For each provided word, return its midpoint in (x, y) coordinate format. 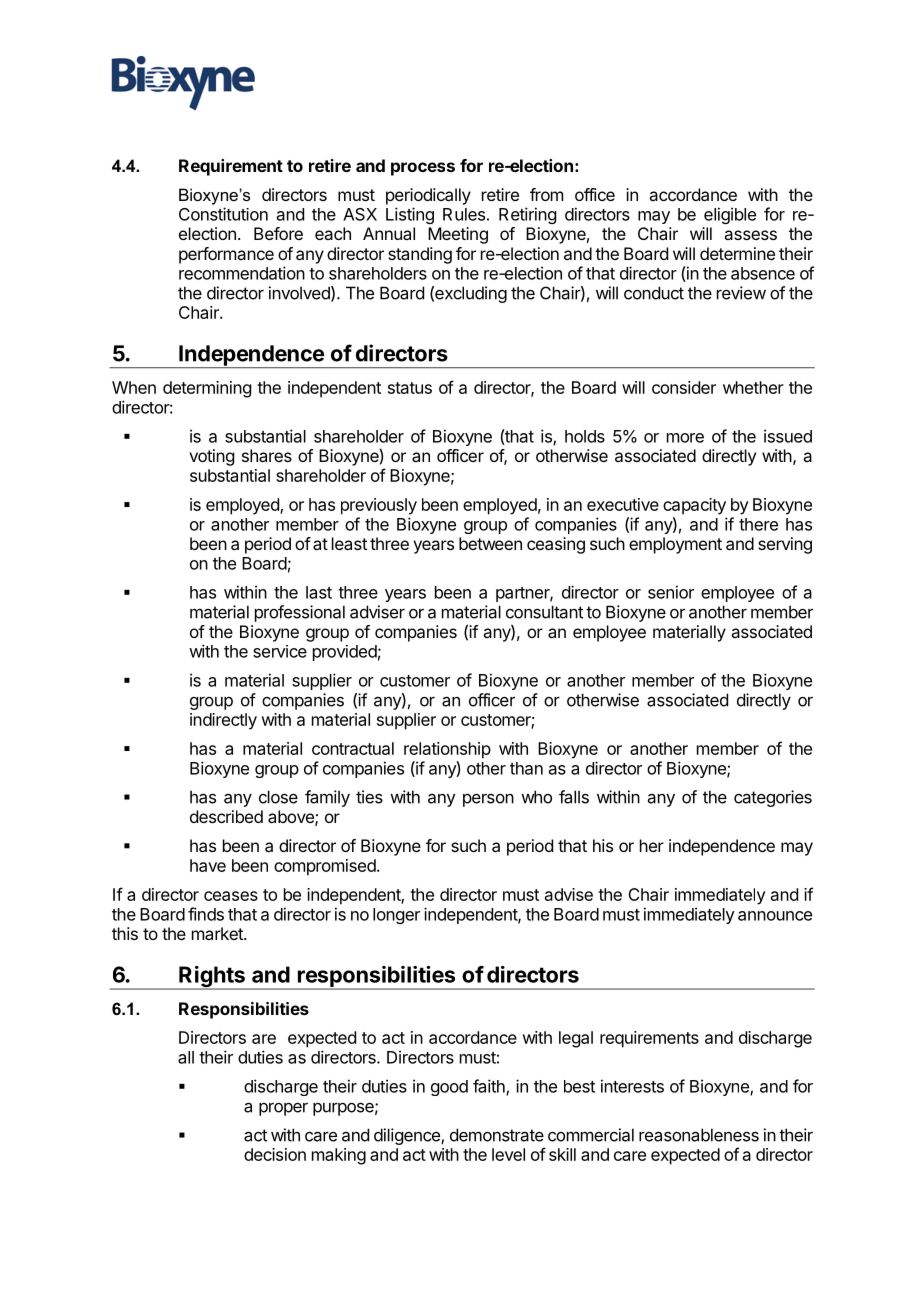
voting (211, 457)
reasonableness (699, 1135)
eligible (730, 215)
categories (773, 798)
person (488, 800)
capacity (694, 506)
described (226, 816)
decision (275, 1154)
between (490, 543)
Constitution (223, 214)
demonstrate (497, 1135)
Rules (464, 214)
